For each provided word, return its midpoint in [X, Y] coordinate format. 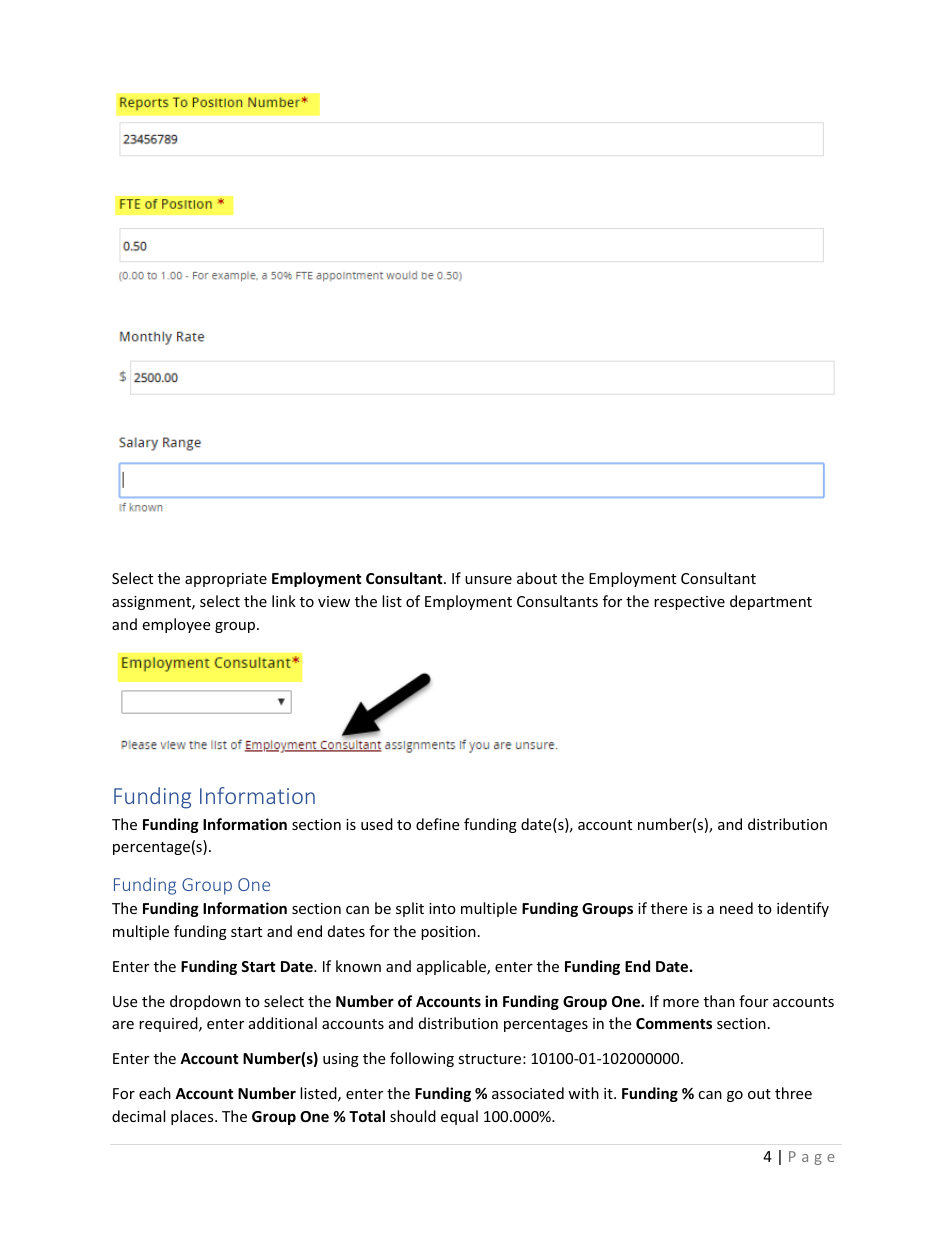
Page [812, 1158]
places [193, 1117]
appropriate [226, 580]
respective [689, 603]
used [377, 824]
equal [459, 1117]
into [442, 908]
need [736, 908]
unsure [488, 580]
